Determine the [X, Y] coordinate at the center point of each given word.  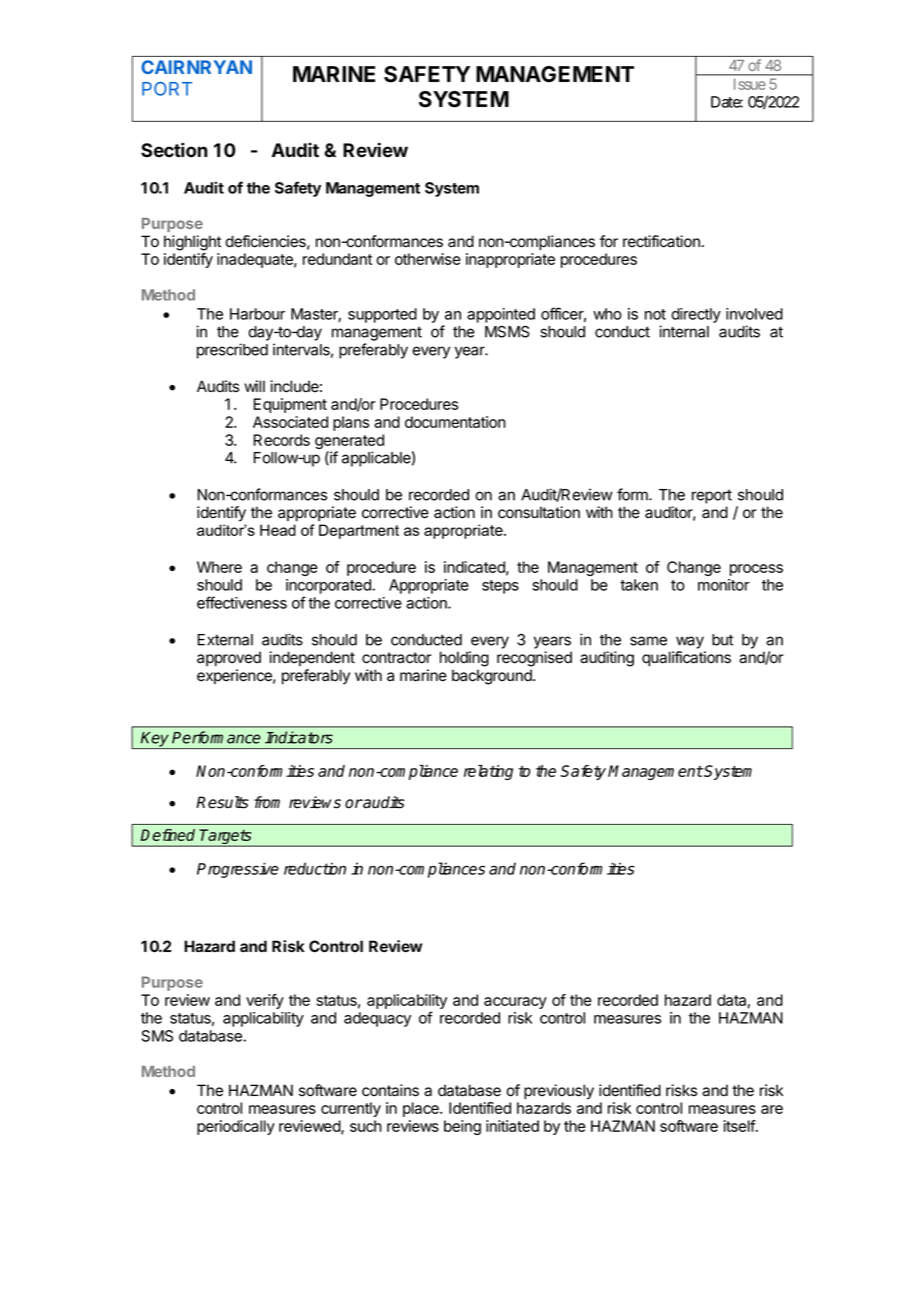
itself [740, 1126]
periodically [236, 1127]
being [462, 1127]
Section [174, 150]
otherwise [428, 259]
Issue [750, 84]
